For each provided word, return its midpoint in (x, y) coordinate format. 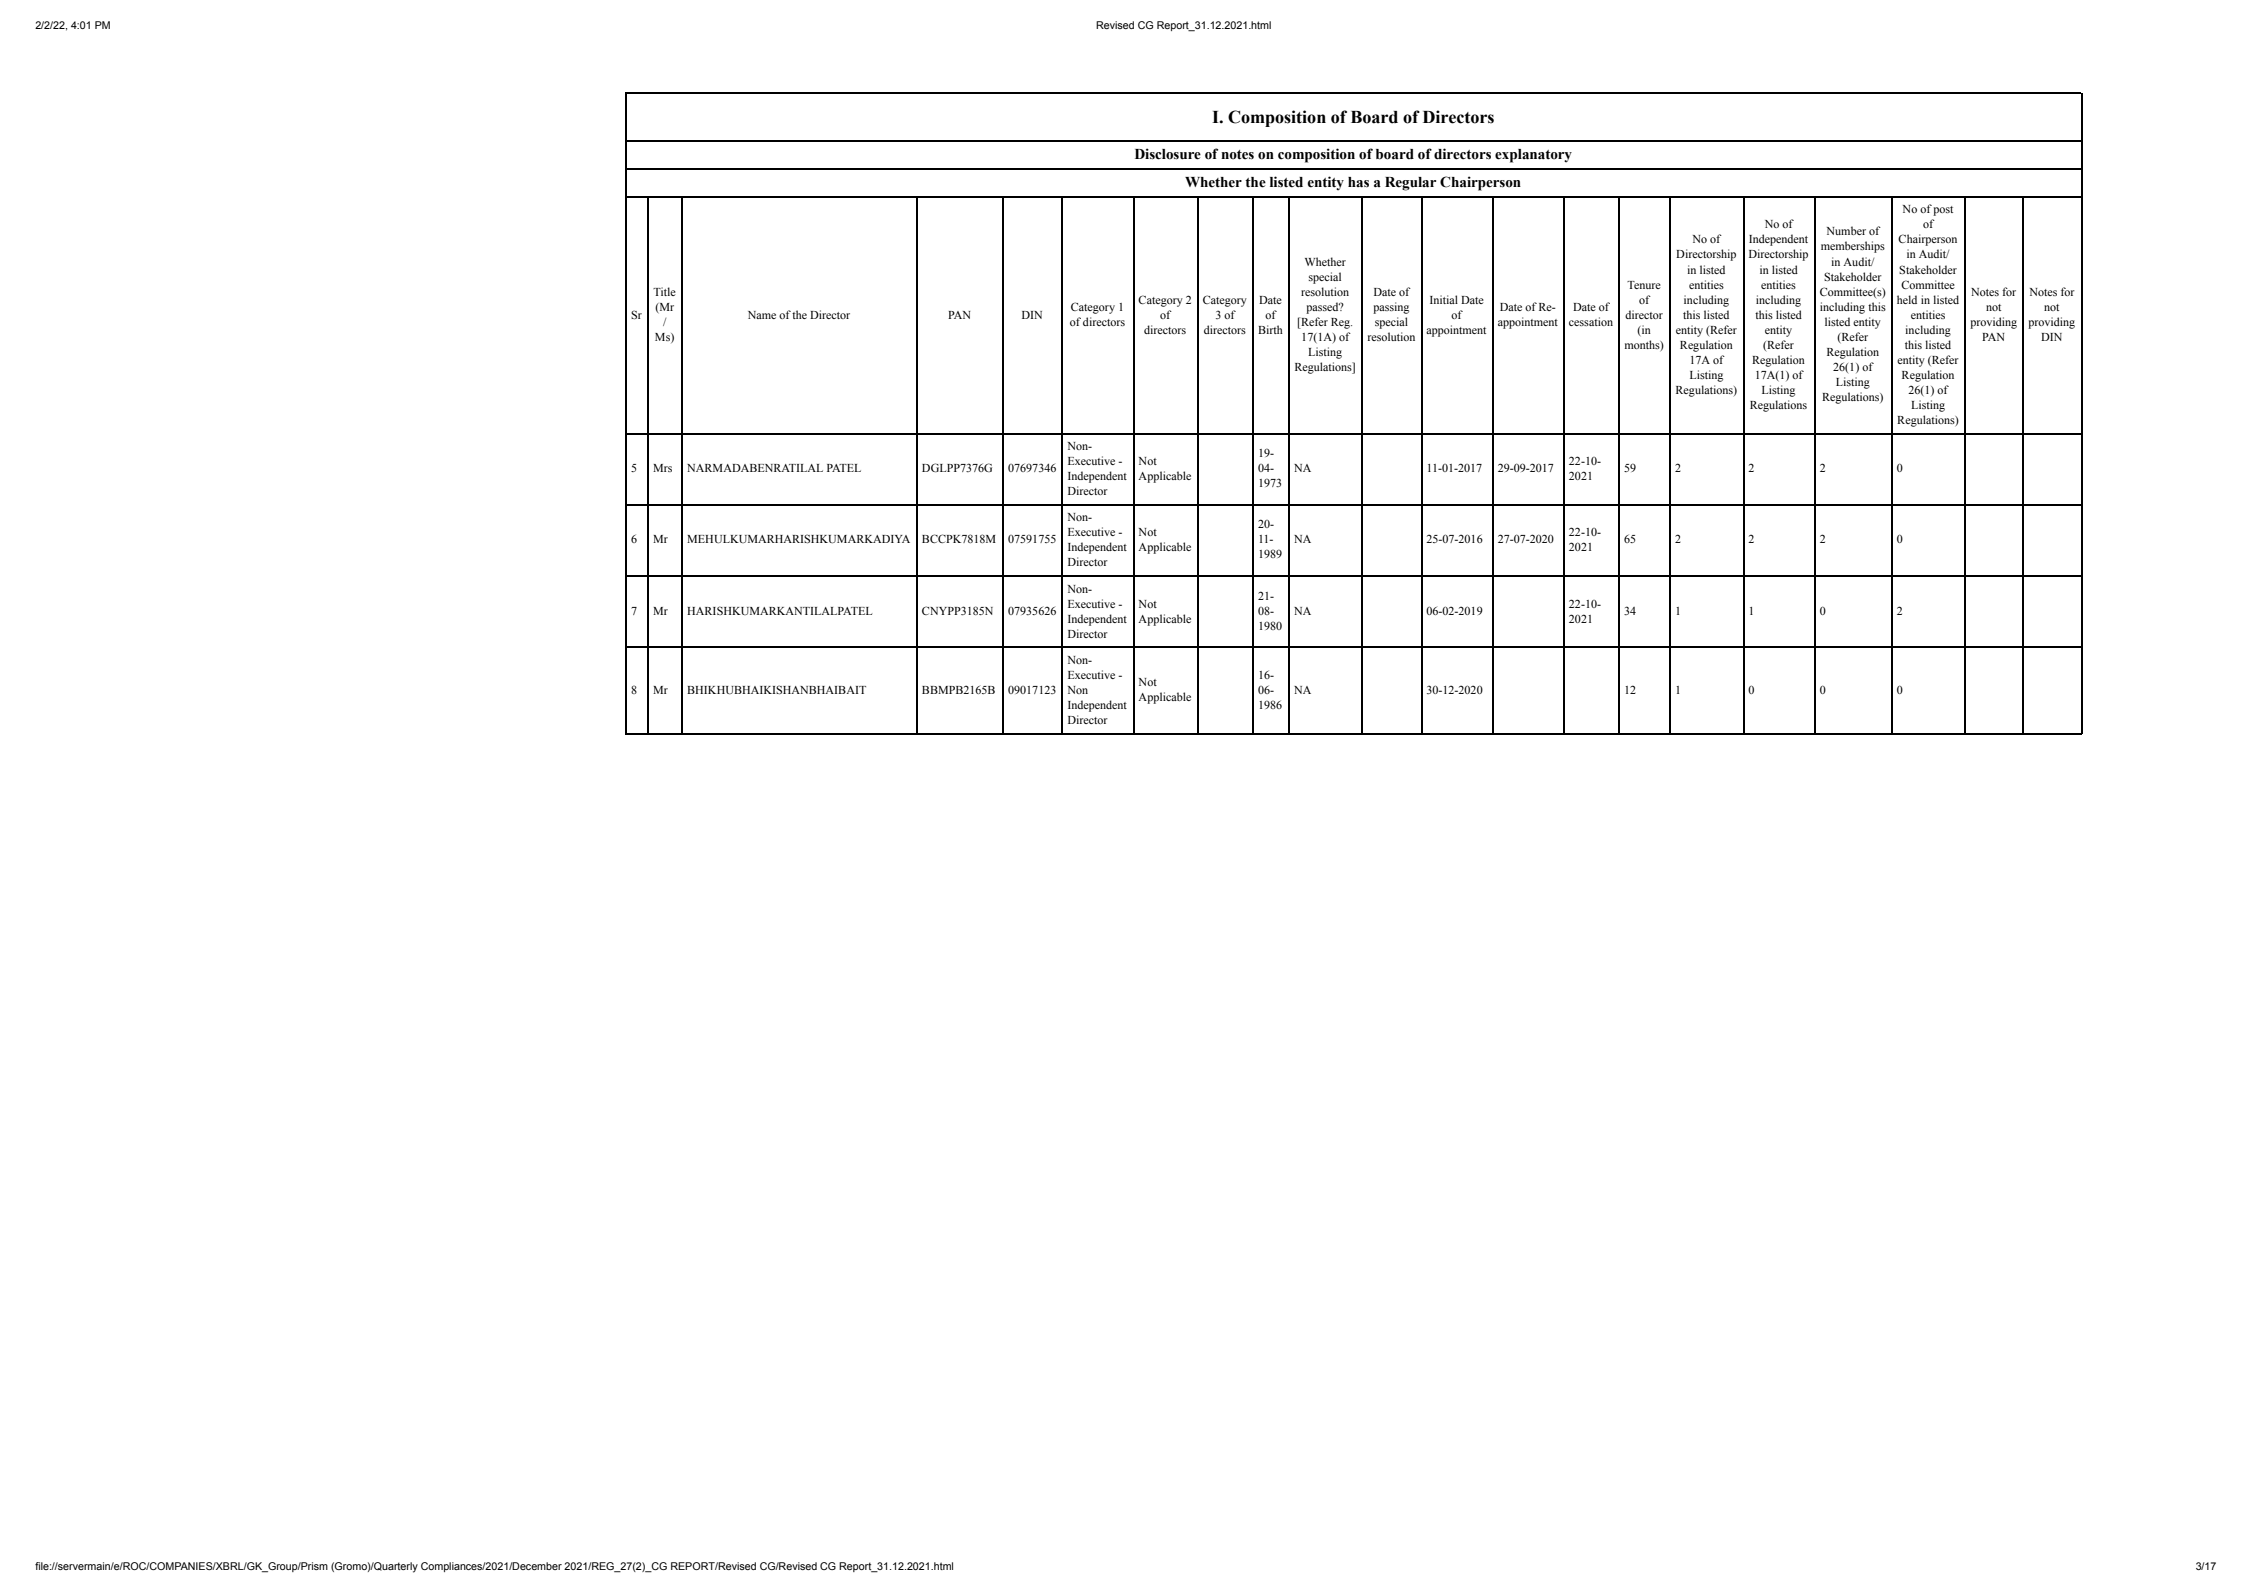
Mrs (662, 468)
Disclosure (1168, 154)
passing (1391, 308)
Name (762, 315)
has (1358, 182)
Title (664, 291)
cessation (1591, 321)
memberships (1853, 247)
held (1907, 299)
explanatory (1533, 156)
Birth (1270, 329)
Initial (1444, 299)
